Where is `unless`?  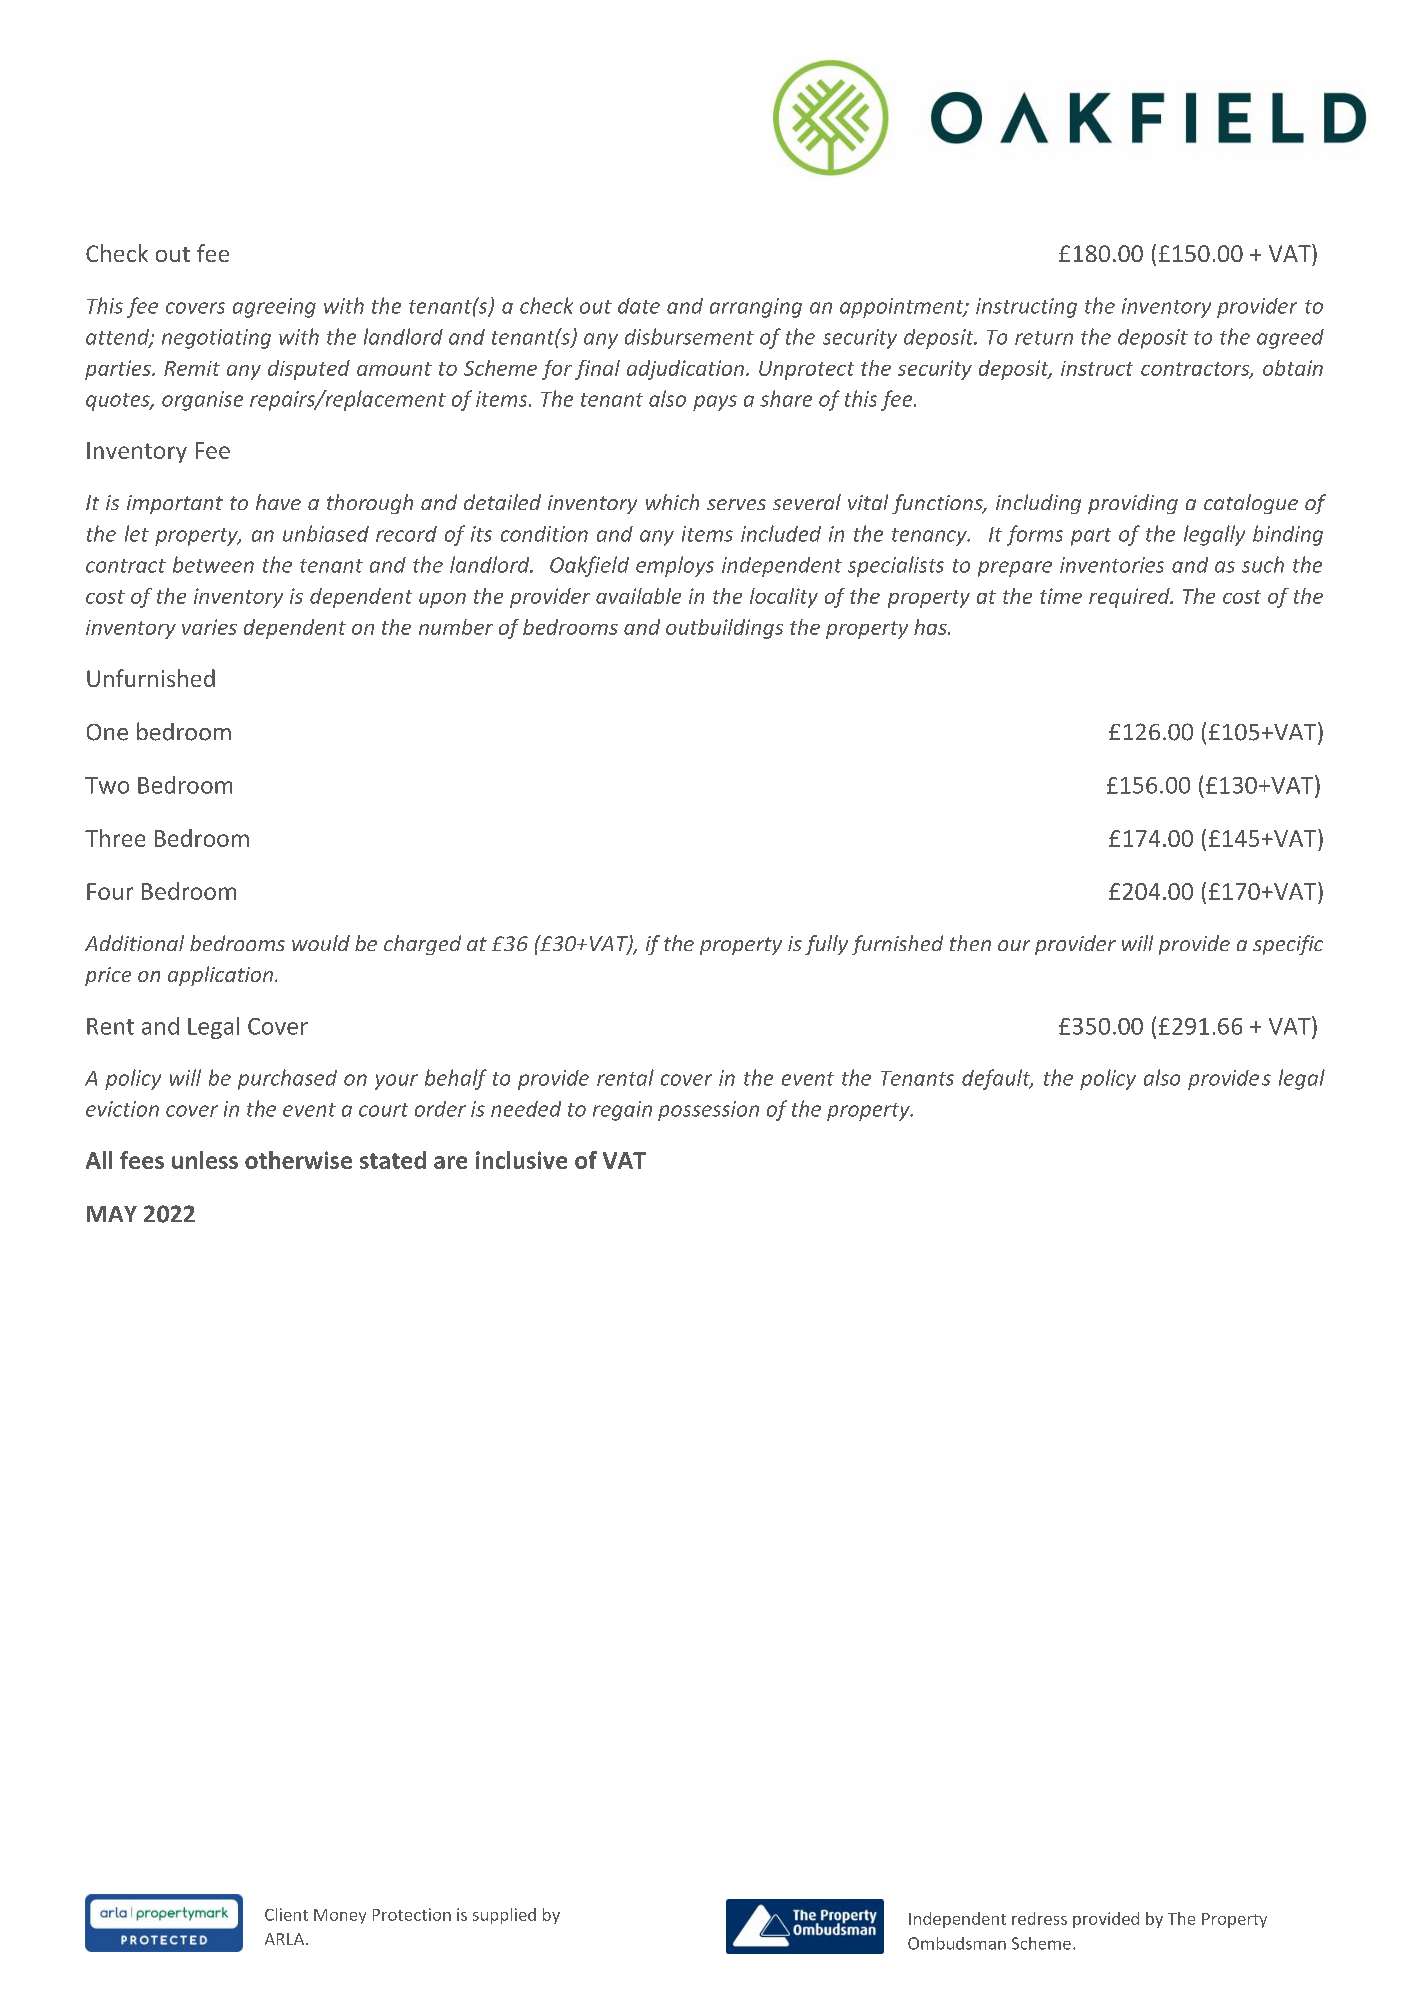
unless is located at coordinates (205, 1160).
